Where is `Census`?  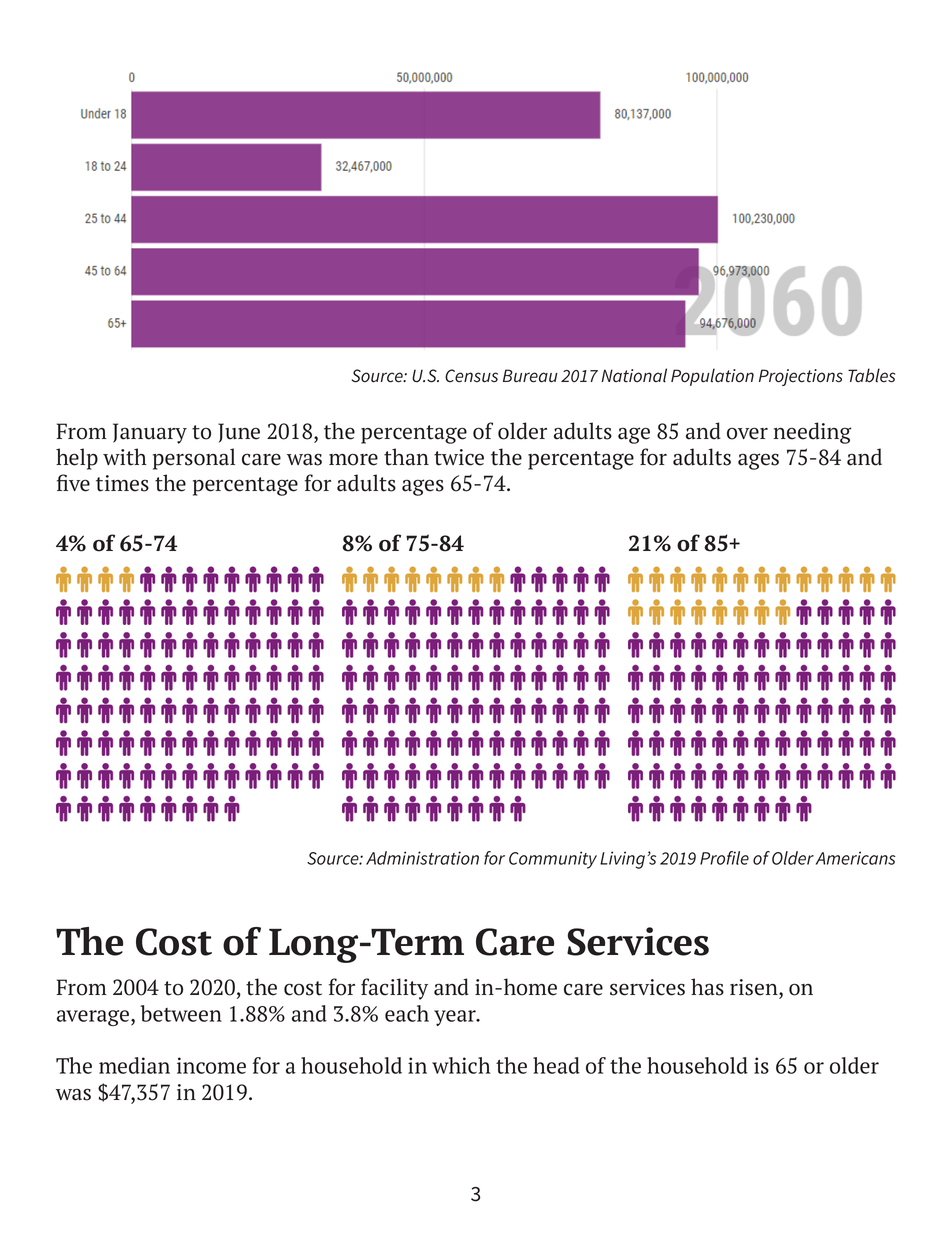 Census is located at coordinates (471, 376).
